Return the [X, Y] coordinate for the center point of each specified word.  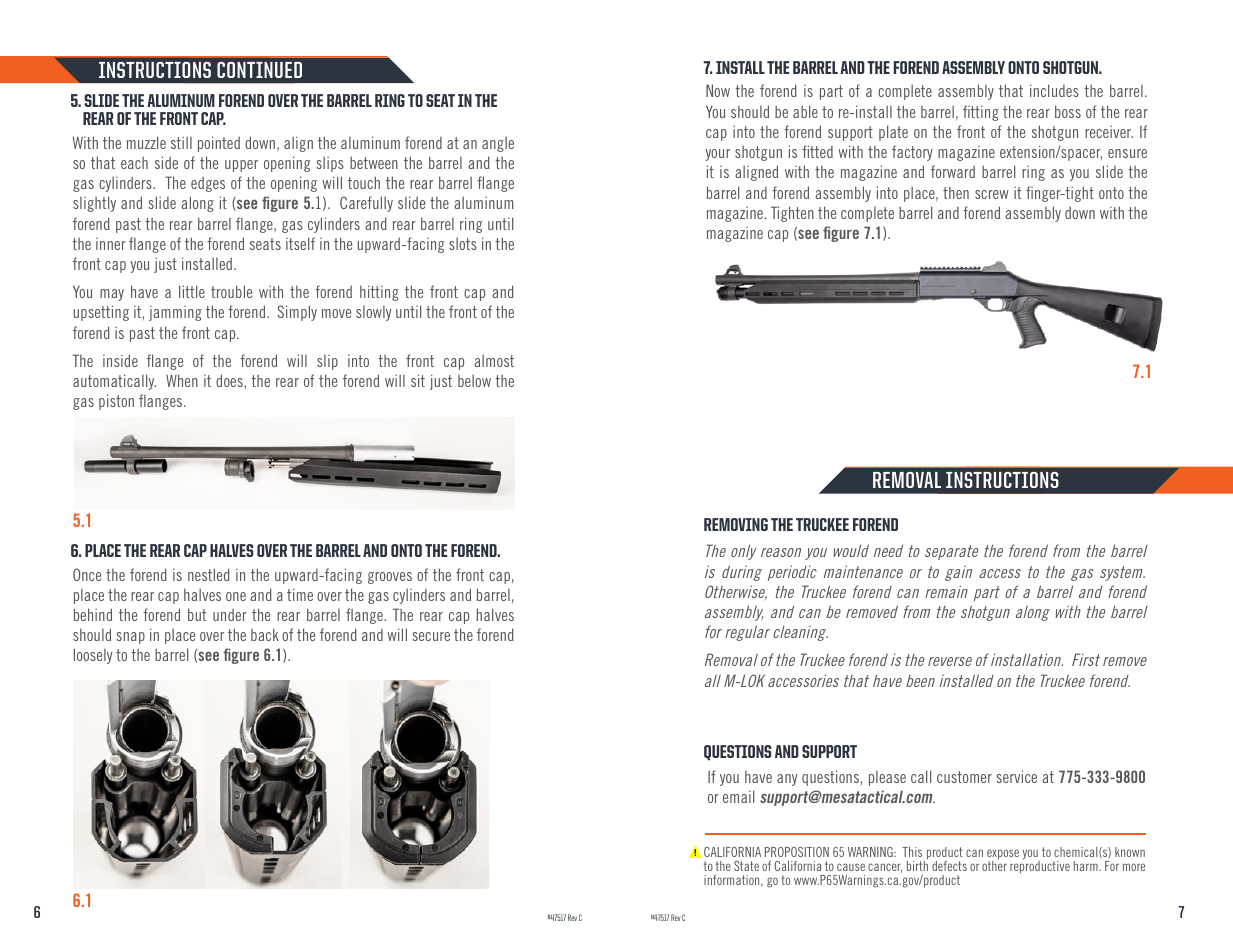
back [264, 634]
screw [992, 194]
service [1016, 776]
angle [498, 144]
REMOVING [736, 524]
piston [116, 402]
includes [1054, 90]
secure [431, 636]
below [474, 381]
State [746, 866]
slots [463, 244]
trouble [231, 291]
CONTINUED [259, 70]
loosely [93, 656]
